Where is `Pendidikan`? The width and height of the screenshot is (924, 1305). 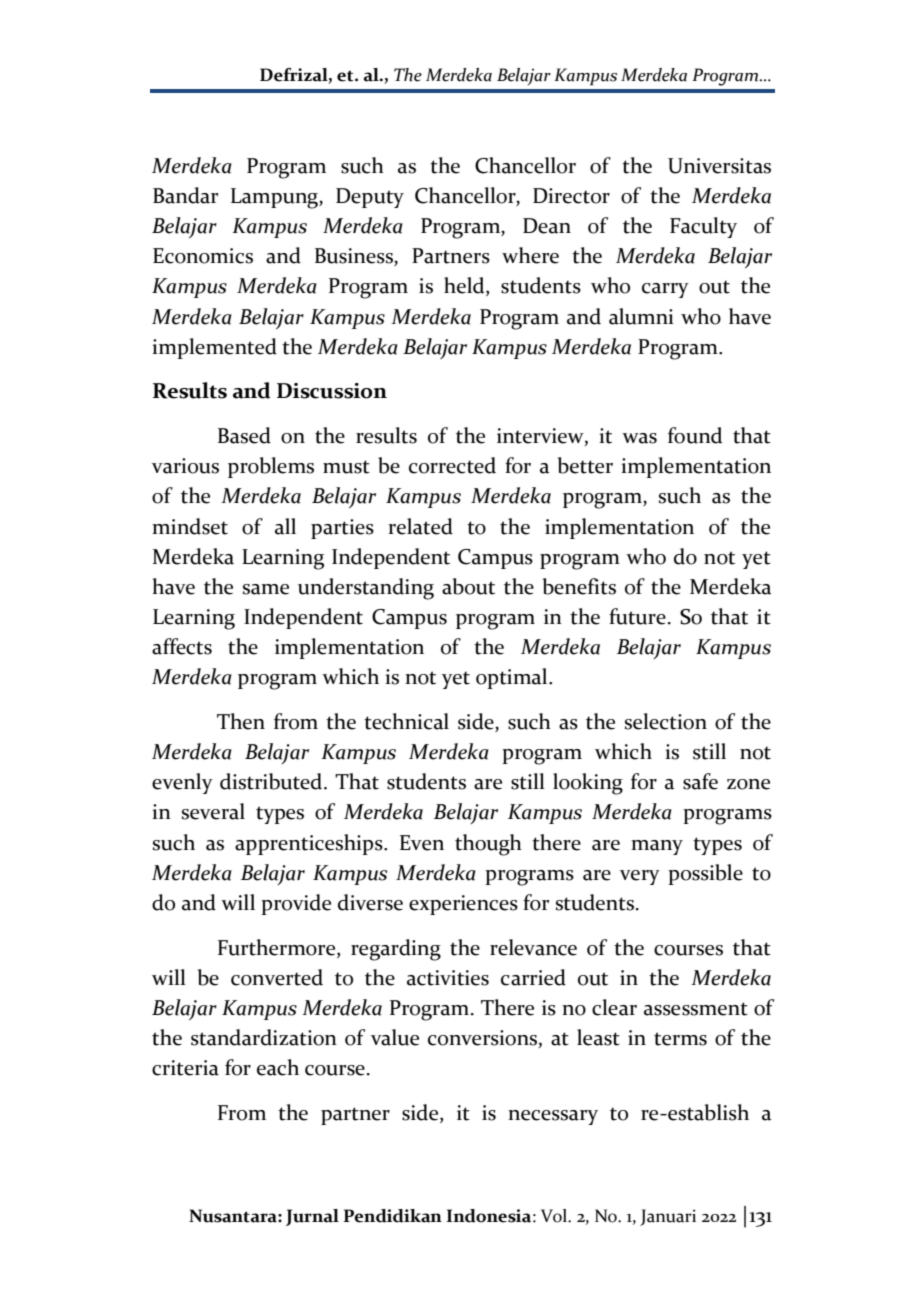
Pendidikan is located at coordinates (393, 1216).
